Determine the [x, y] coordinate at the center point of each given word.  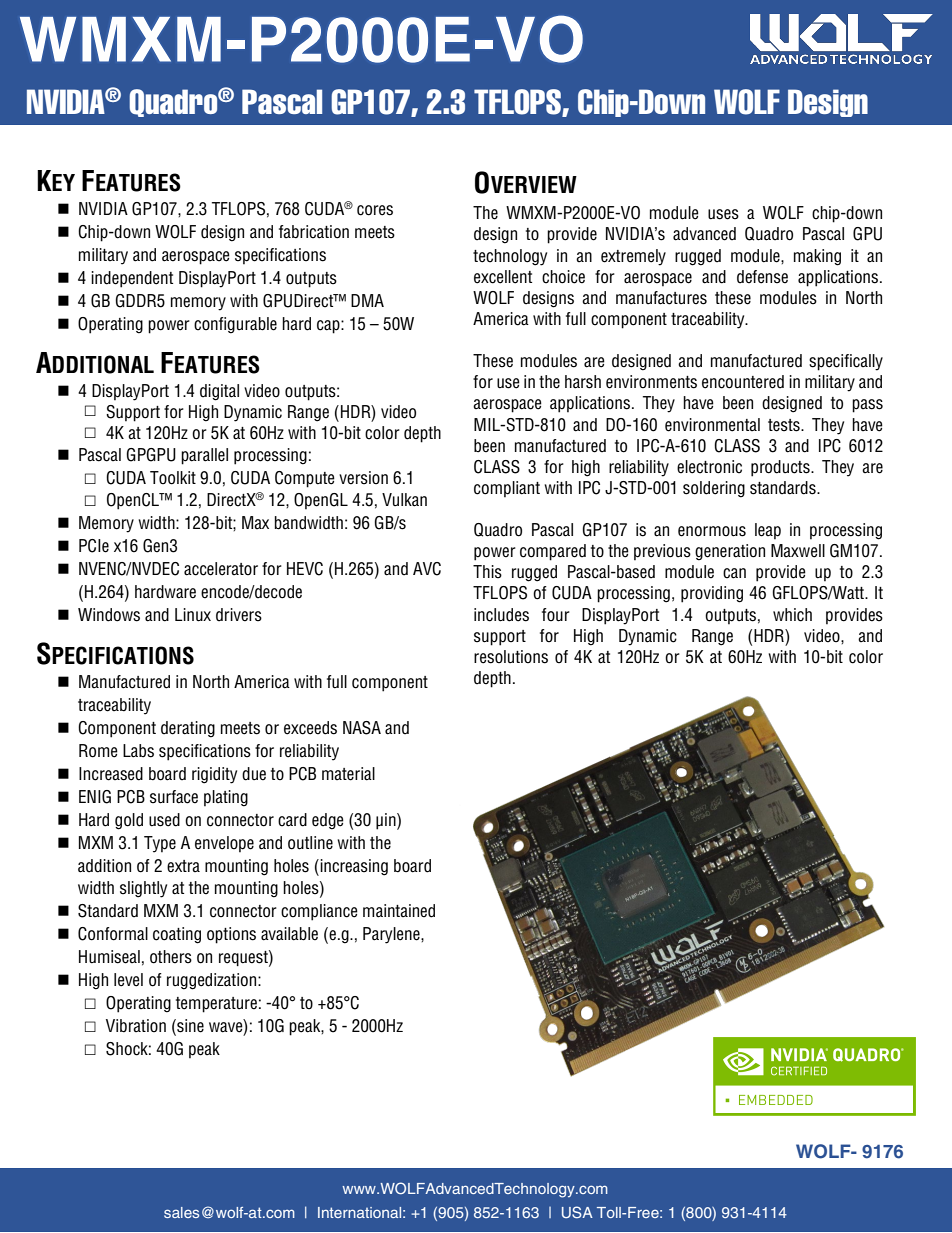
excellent [503, 277]
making [817, 257]
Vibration [136, 1025]
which [792, 615]
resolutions [511, 657]
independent [132, 279]
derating [188, 729]
